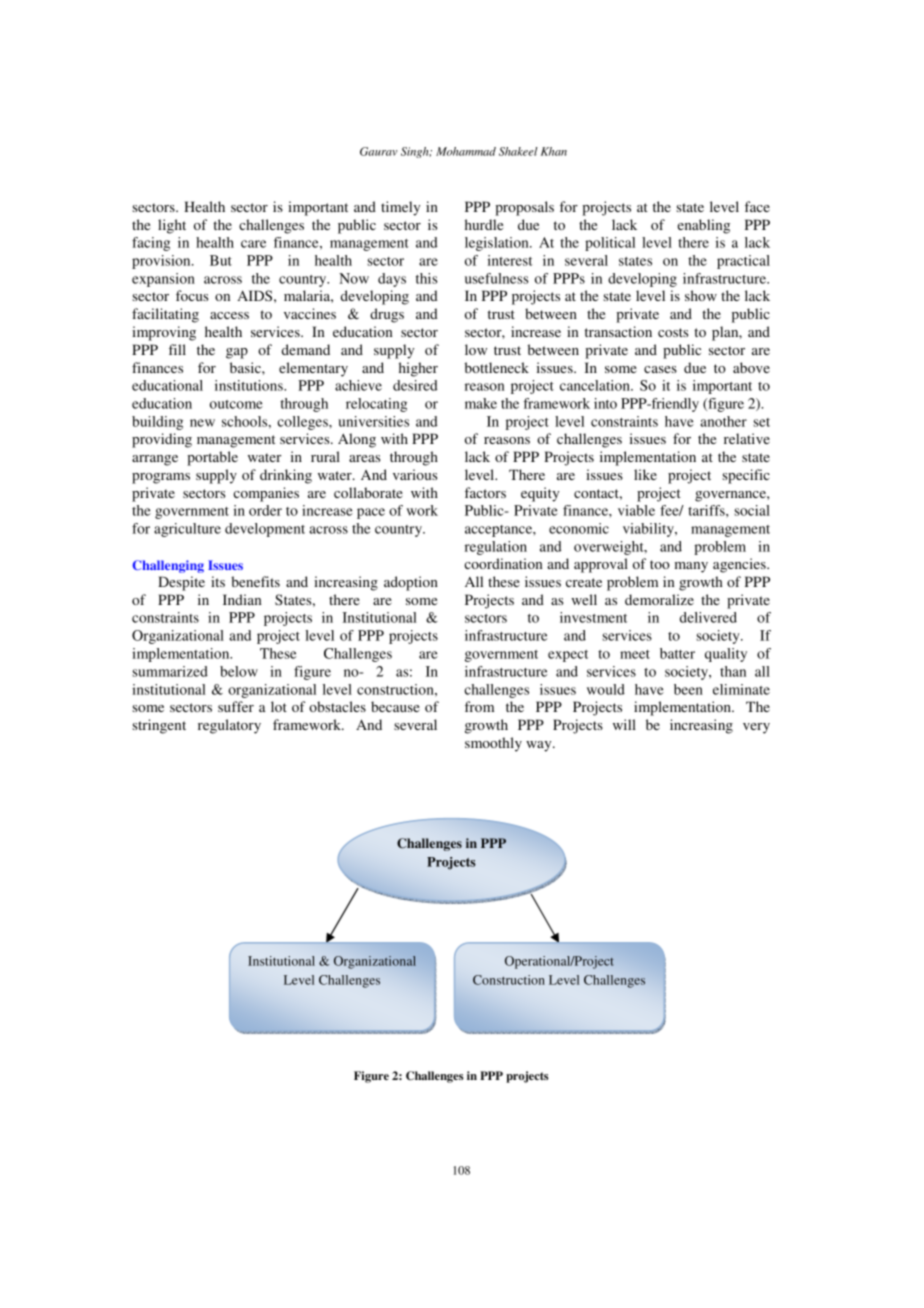 This screenshot has width=924, height=1308. I want to click on face, so click(757, 206).
